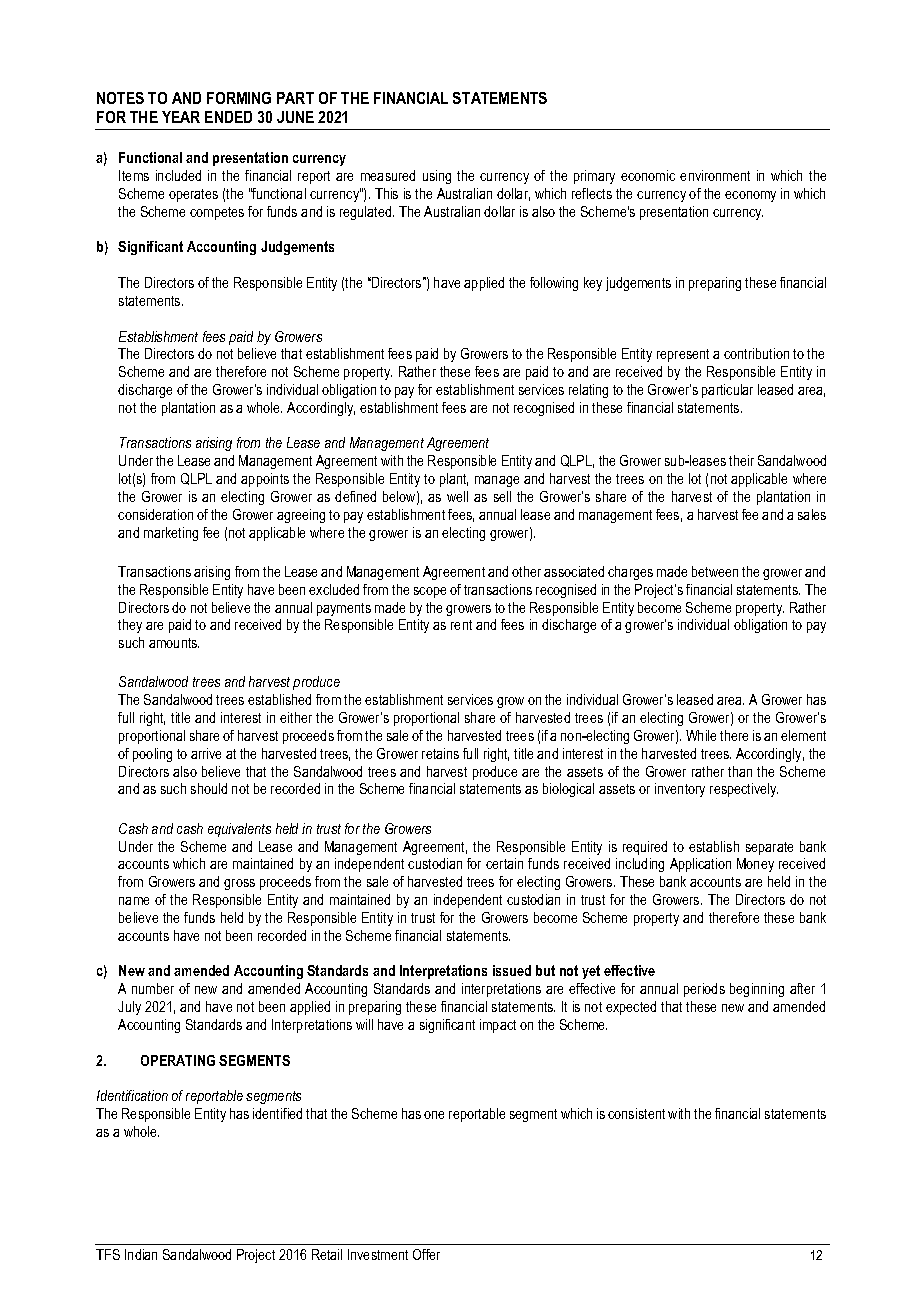  I want to click on using, so click(437, 177).
